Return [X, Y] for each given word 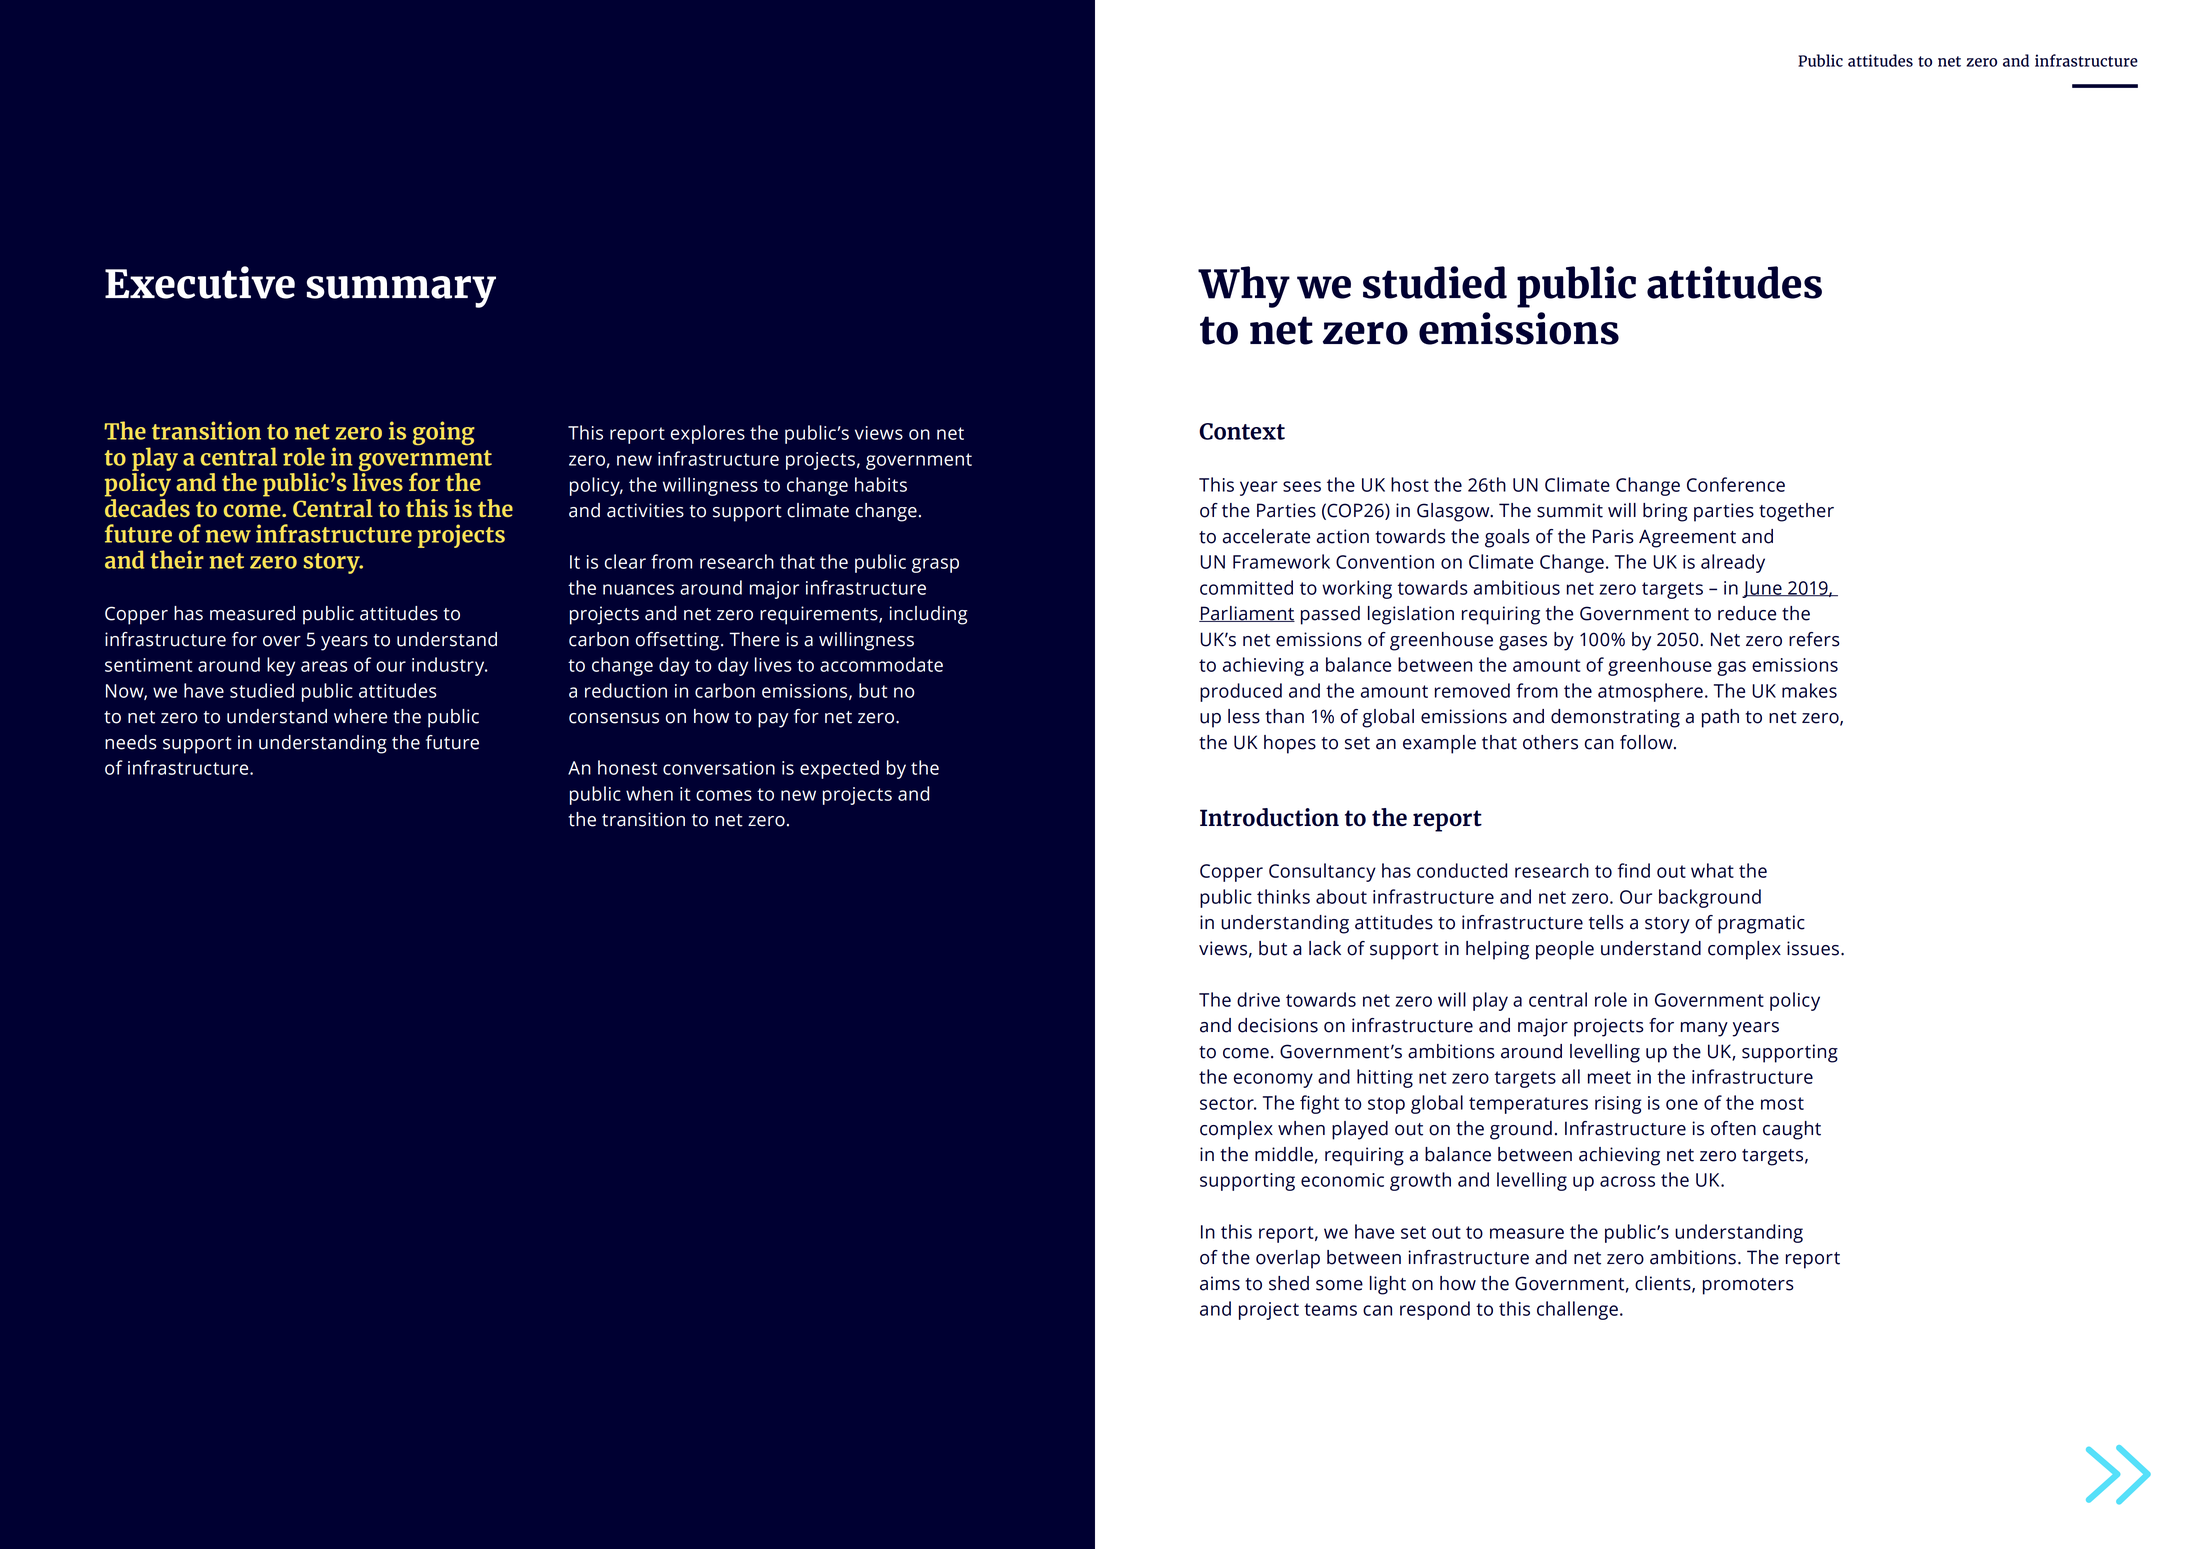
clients [1664, 1284]
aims [1220, 1283]
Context [1242, 431]
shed [1289, 1283]
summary [401, 292]
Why [1244, 287]
